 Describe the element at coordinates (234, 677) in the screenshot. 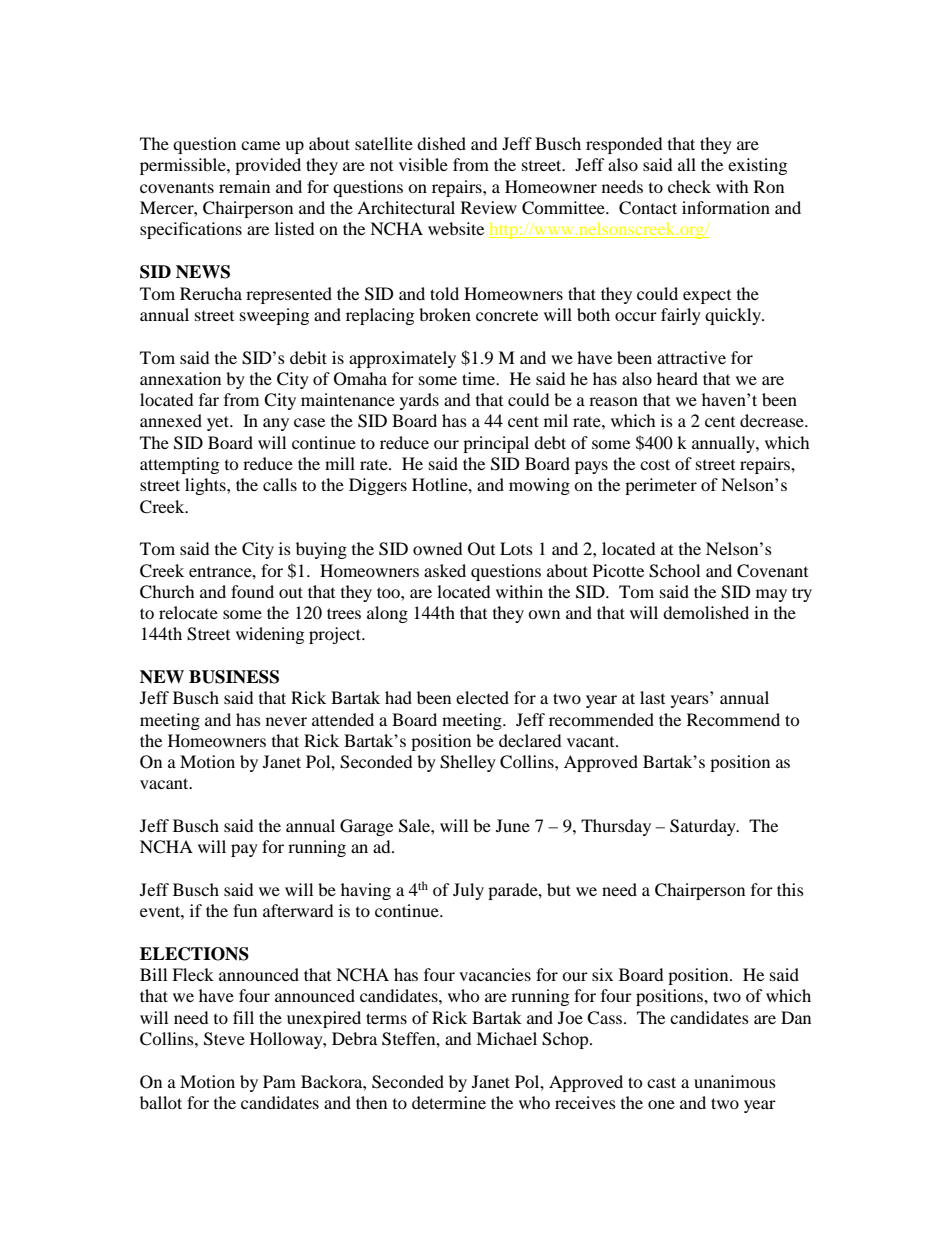

I see `BUSINESS` at that location.
